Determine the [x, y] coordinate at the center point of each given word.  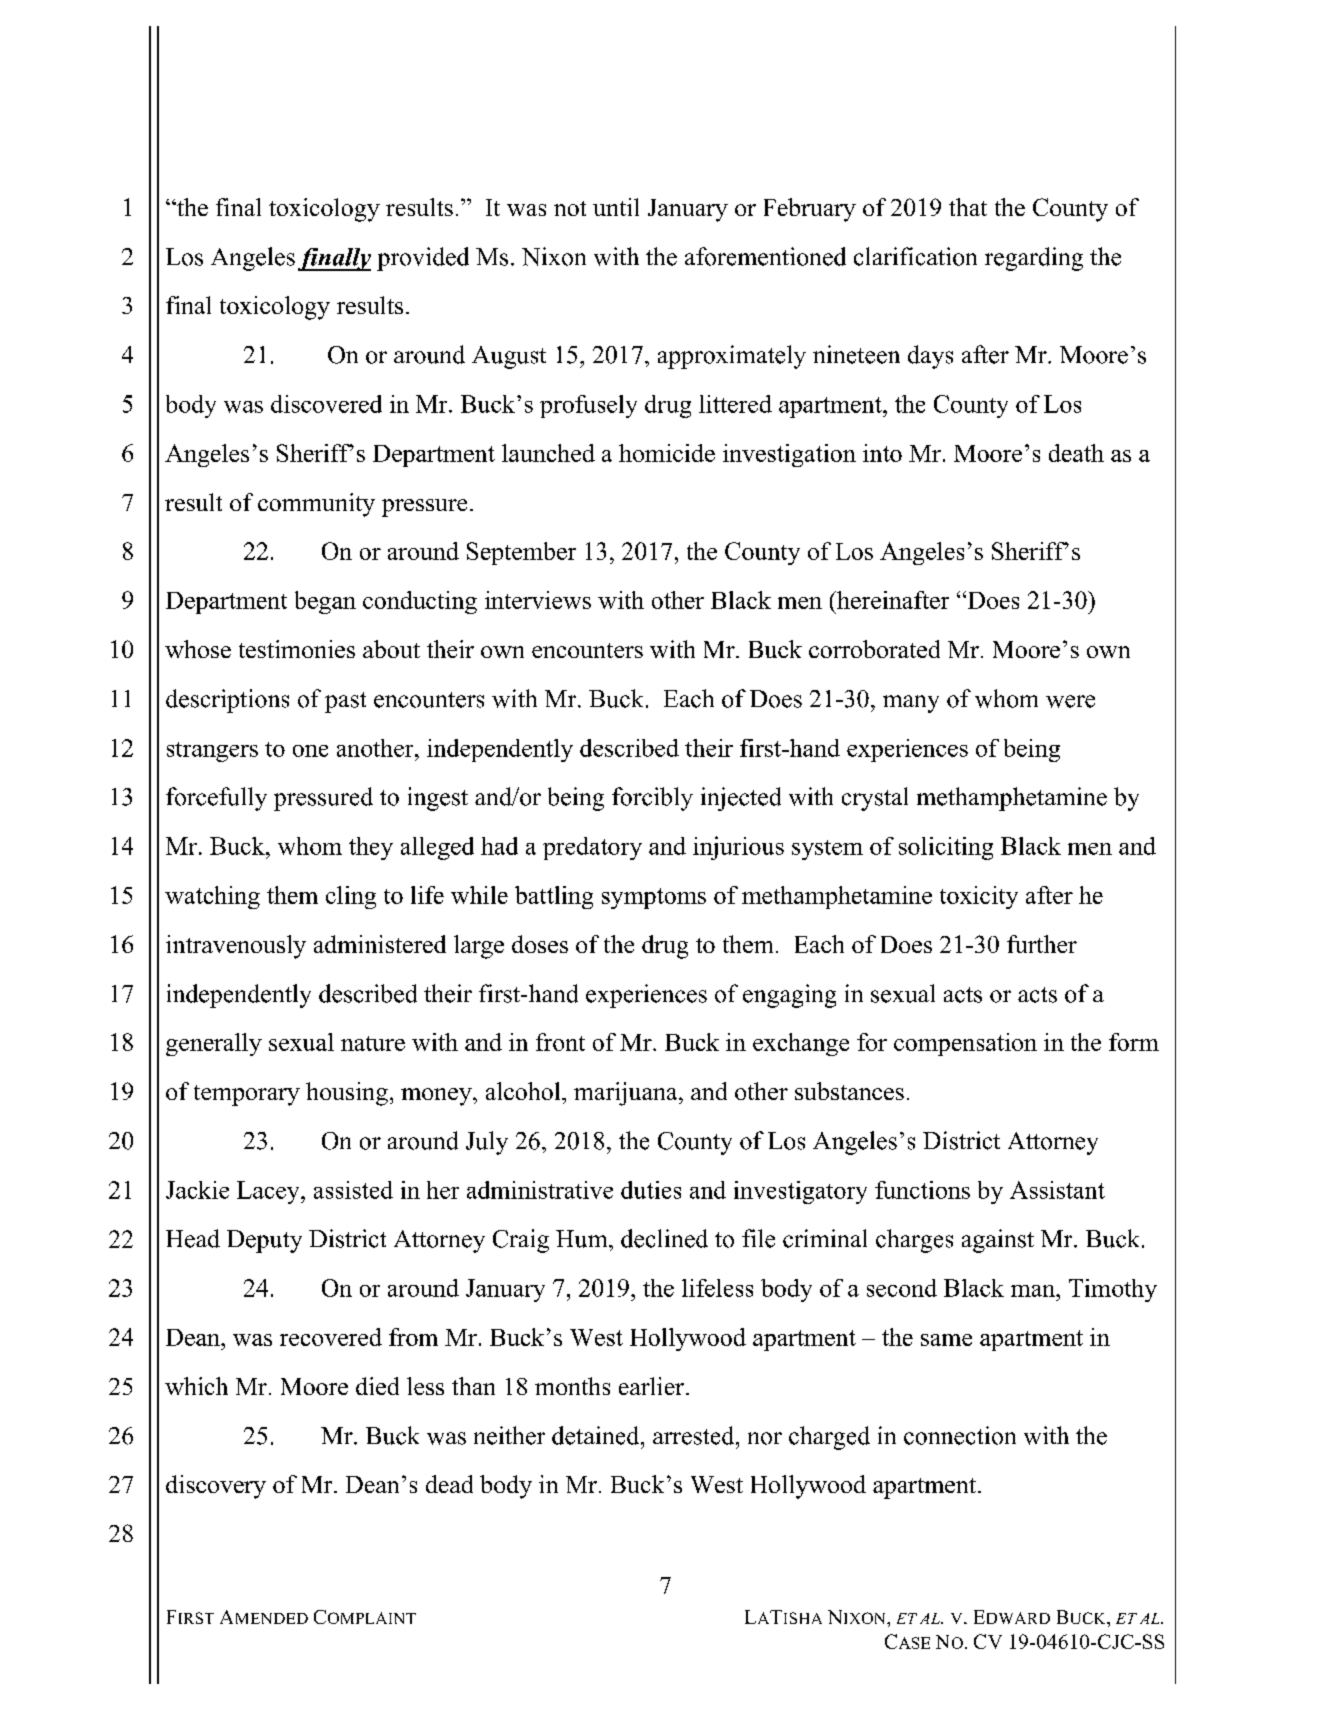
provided [423, 259]
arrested [695, 1435]
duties [651, 1190]
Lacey [269, 1192]
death [1076, 453]
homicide [667, 453]
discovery [216, 1487]
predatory [592, 848]
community [316, 505]
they [371, 848]
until [616, 207]
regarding [1034, 259]
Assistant [1057, 1190]
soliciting [946, 848]
